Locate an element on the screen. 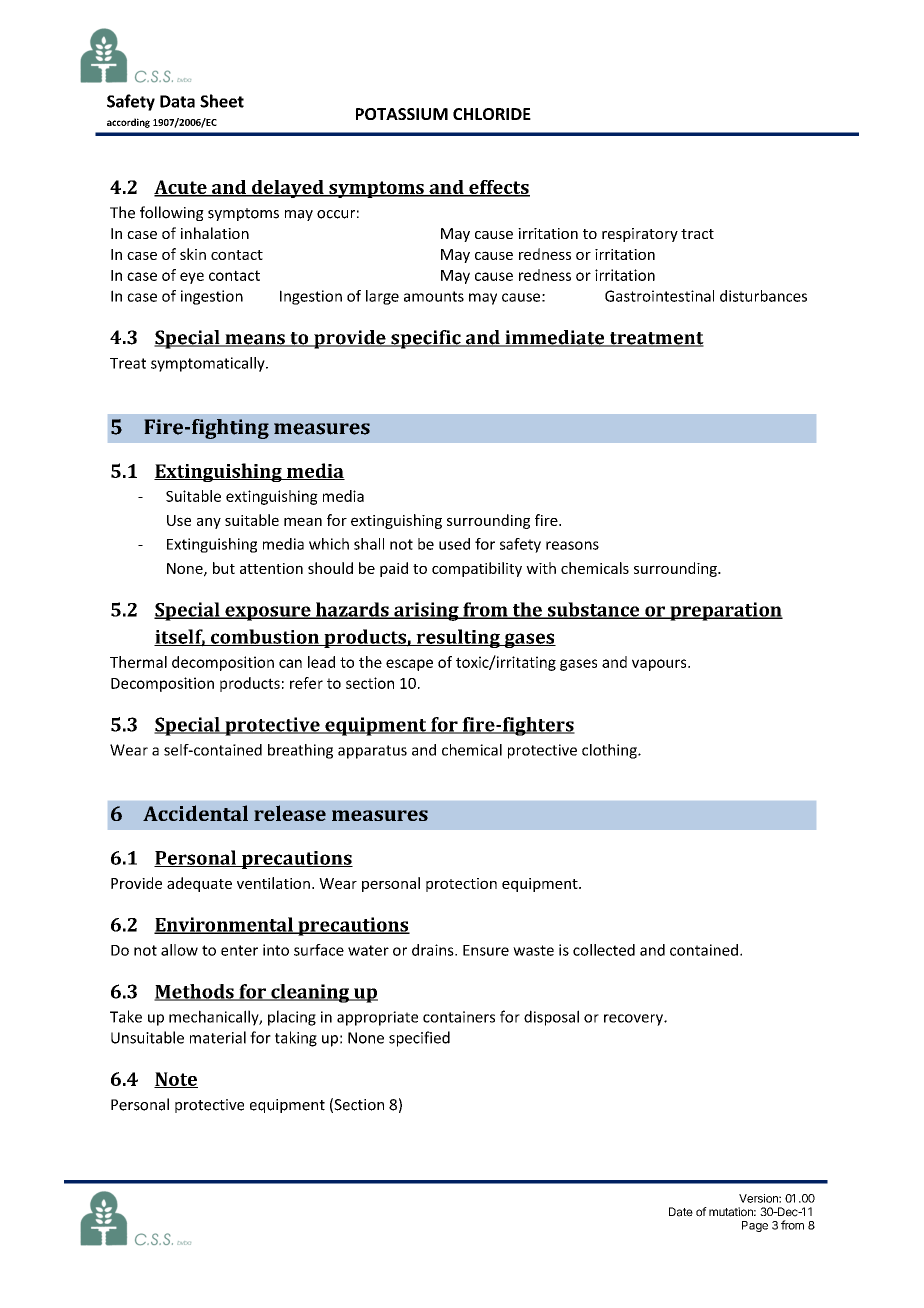  vapours is located at coordinates (660, 665).
